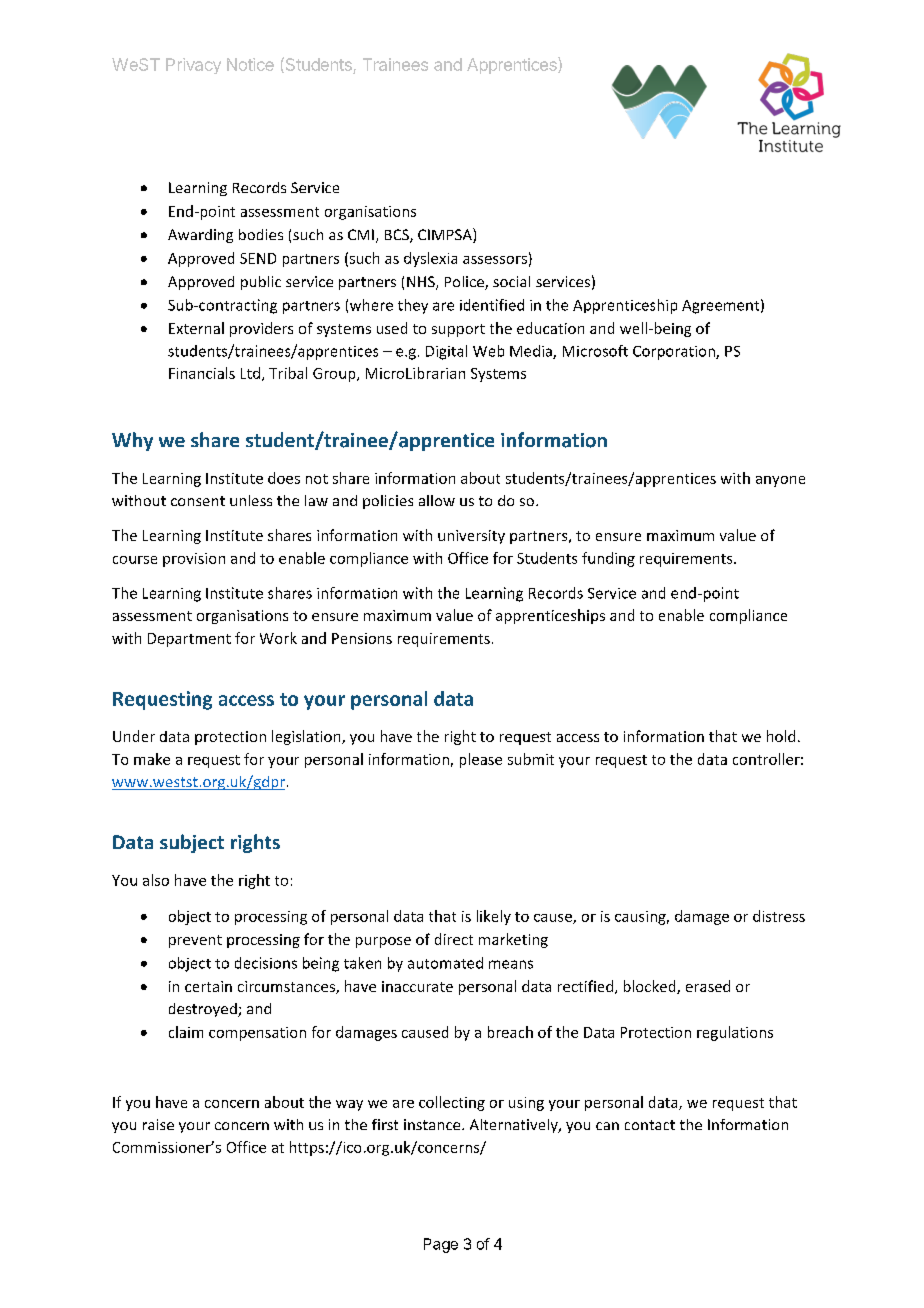  What do you see at coordinates (779, 916) in the image?
I see `distress` at bounding box center [779, 916].
